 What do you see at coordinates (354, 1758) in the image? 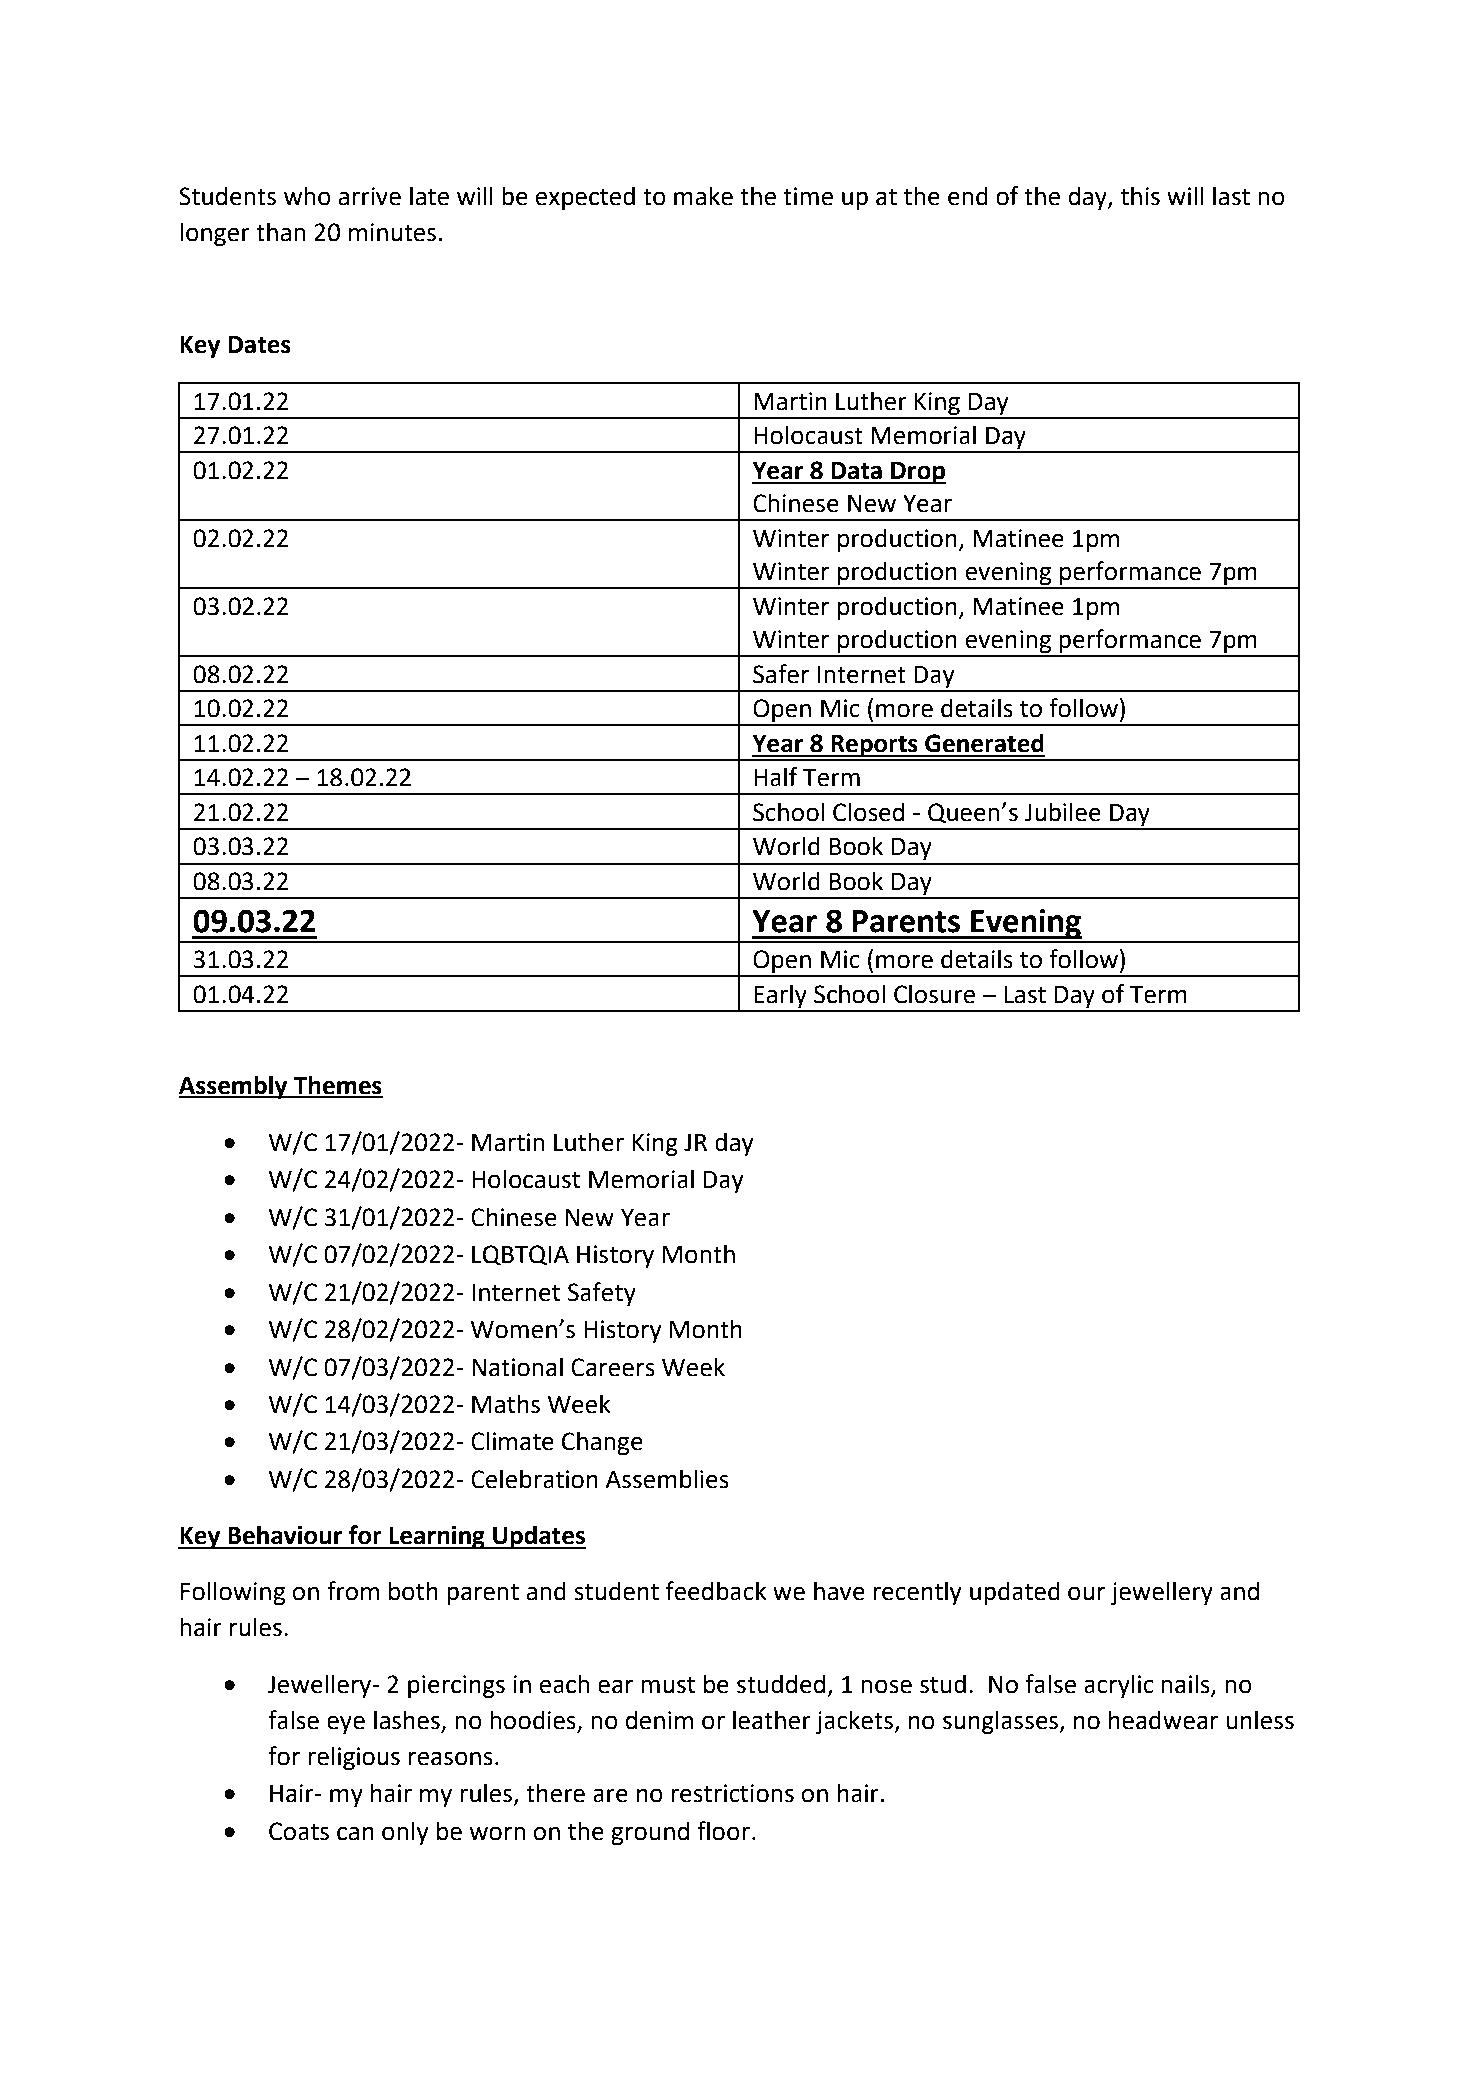
I see `religious` at bounding box center [354, 1758].
